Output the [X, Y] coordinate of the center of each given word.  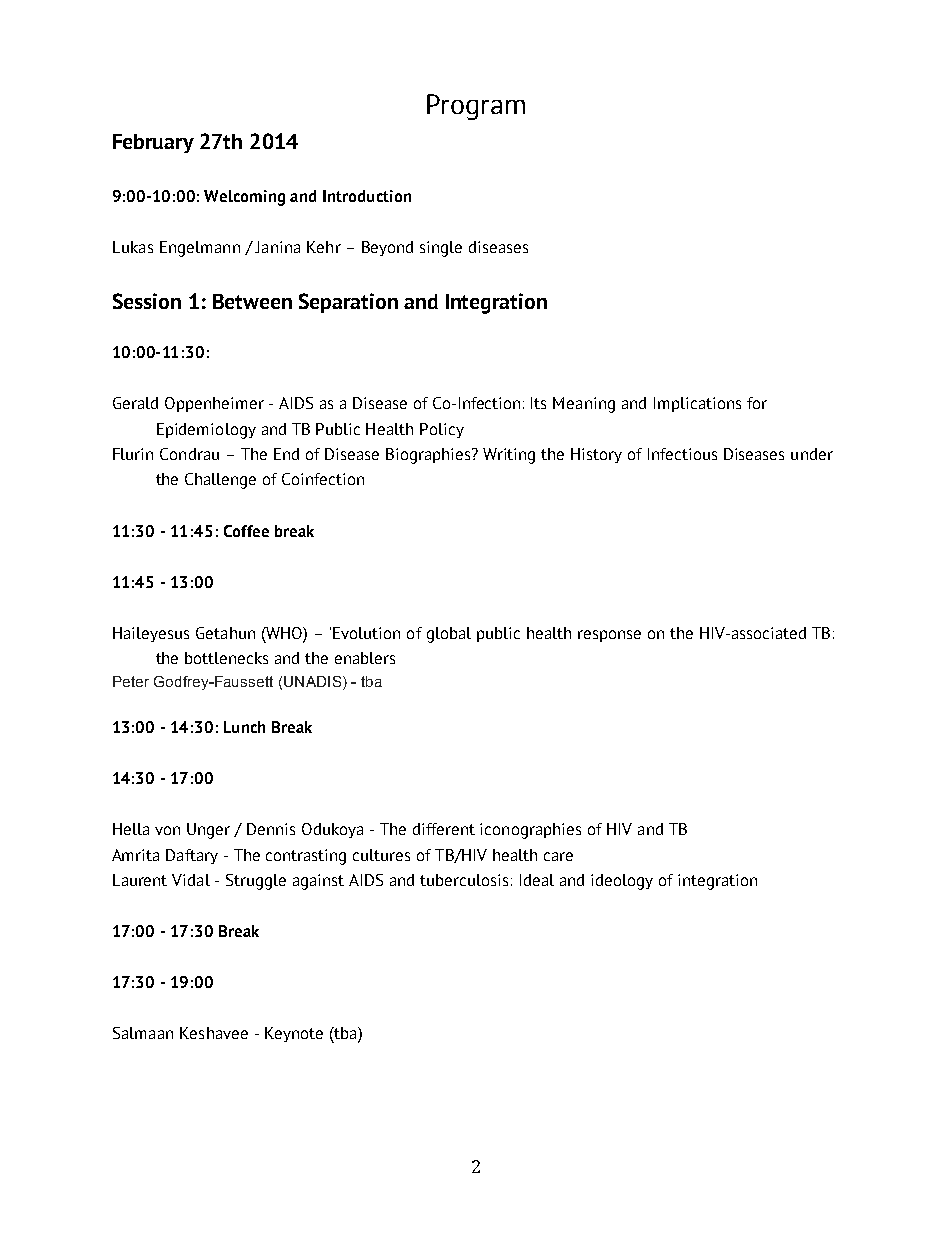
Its [538, 403]
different [444, 829]
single [441, 249]
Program [476, 107]
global [449, 635]
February [153, 143]
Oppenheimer [214, 404]
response [609, 636]
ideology [622, 882]
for [757, 403]
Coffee [246, 531]
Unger [208, 831]
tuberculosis [464, 880]
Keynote [294, 1034]
